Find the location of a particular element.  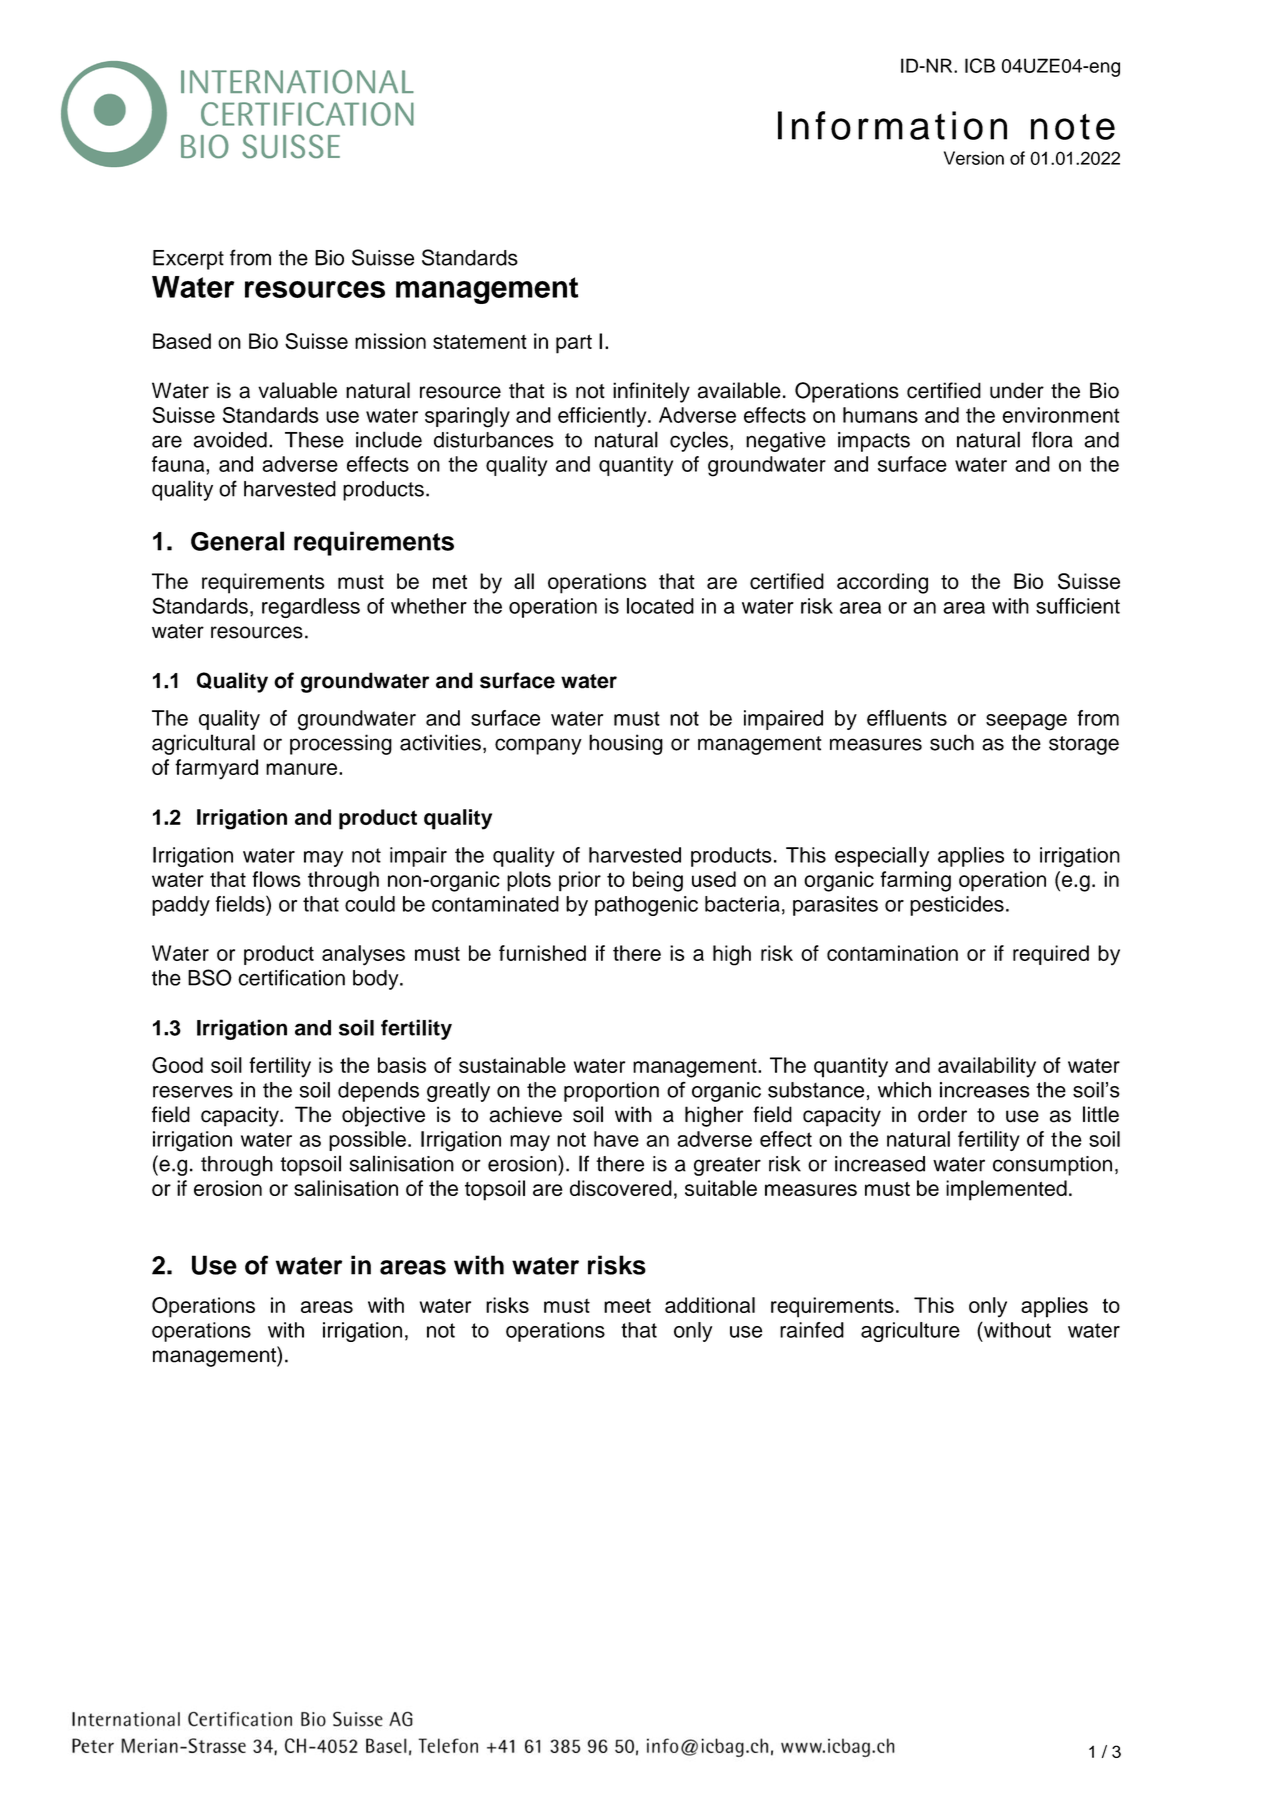

Excerpt is located at coordinates (188, 260).
